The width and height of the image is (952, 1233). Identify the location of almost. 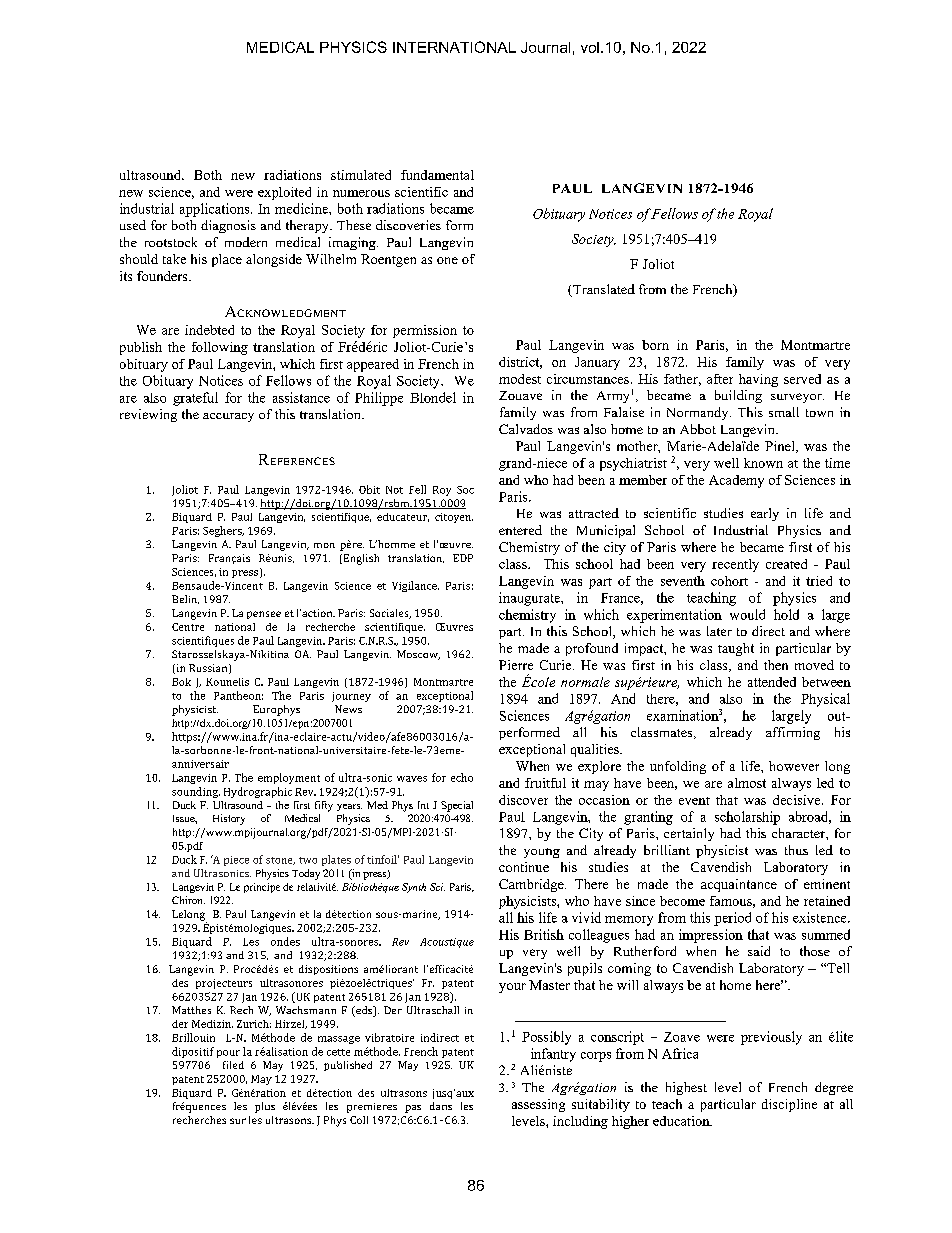
(747, 783).
